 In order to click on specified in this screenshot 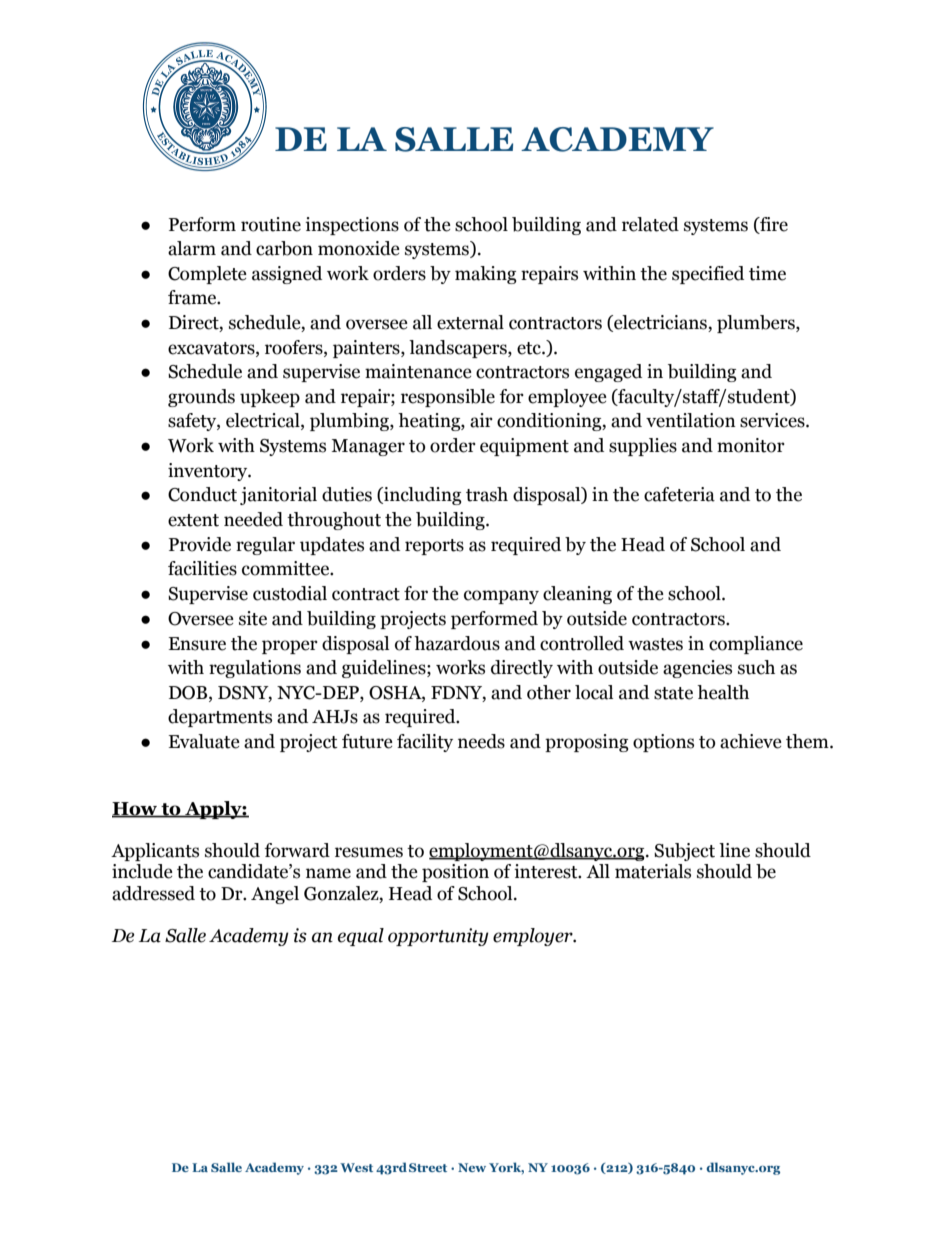, I will do `click(708, 275)`.
